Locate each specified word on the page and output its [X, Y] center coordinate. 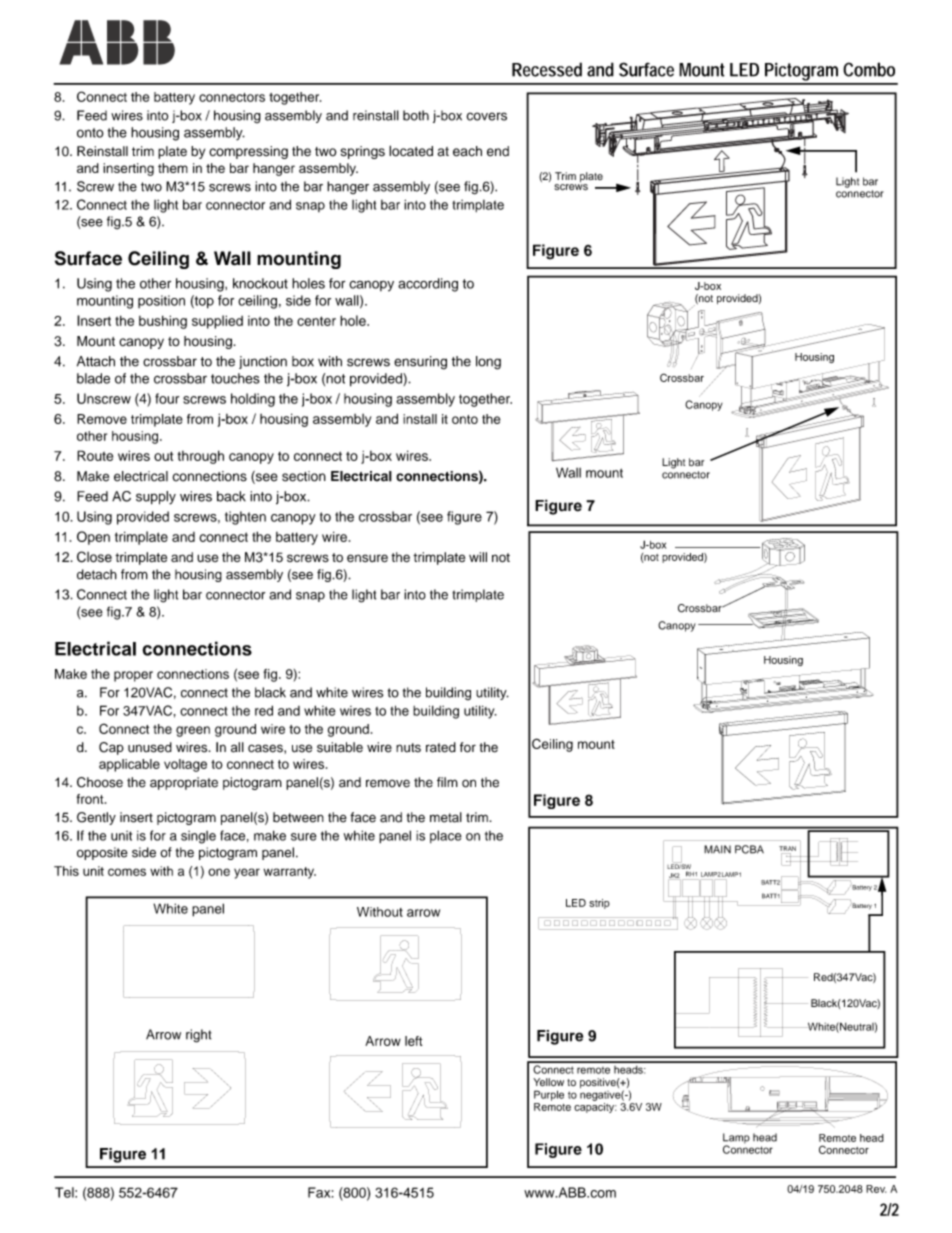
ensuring [420, 363]
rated [441, 747]
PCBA [749, 849]
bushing [163, 322]
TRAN [787, 848]
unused [150, 747]
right [199, 1036]
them [173, 168]
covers [486, 116]
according [428, 285]
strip [599, 904]
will [478, 557]
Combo [869, 69]
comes [127, 872]
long [488, 363]
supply [156, 498]
